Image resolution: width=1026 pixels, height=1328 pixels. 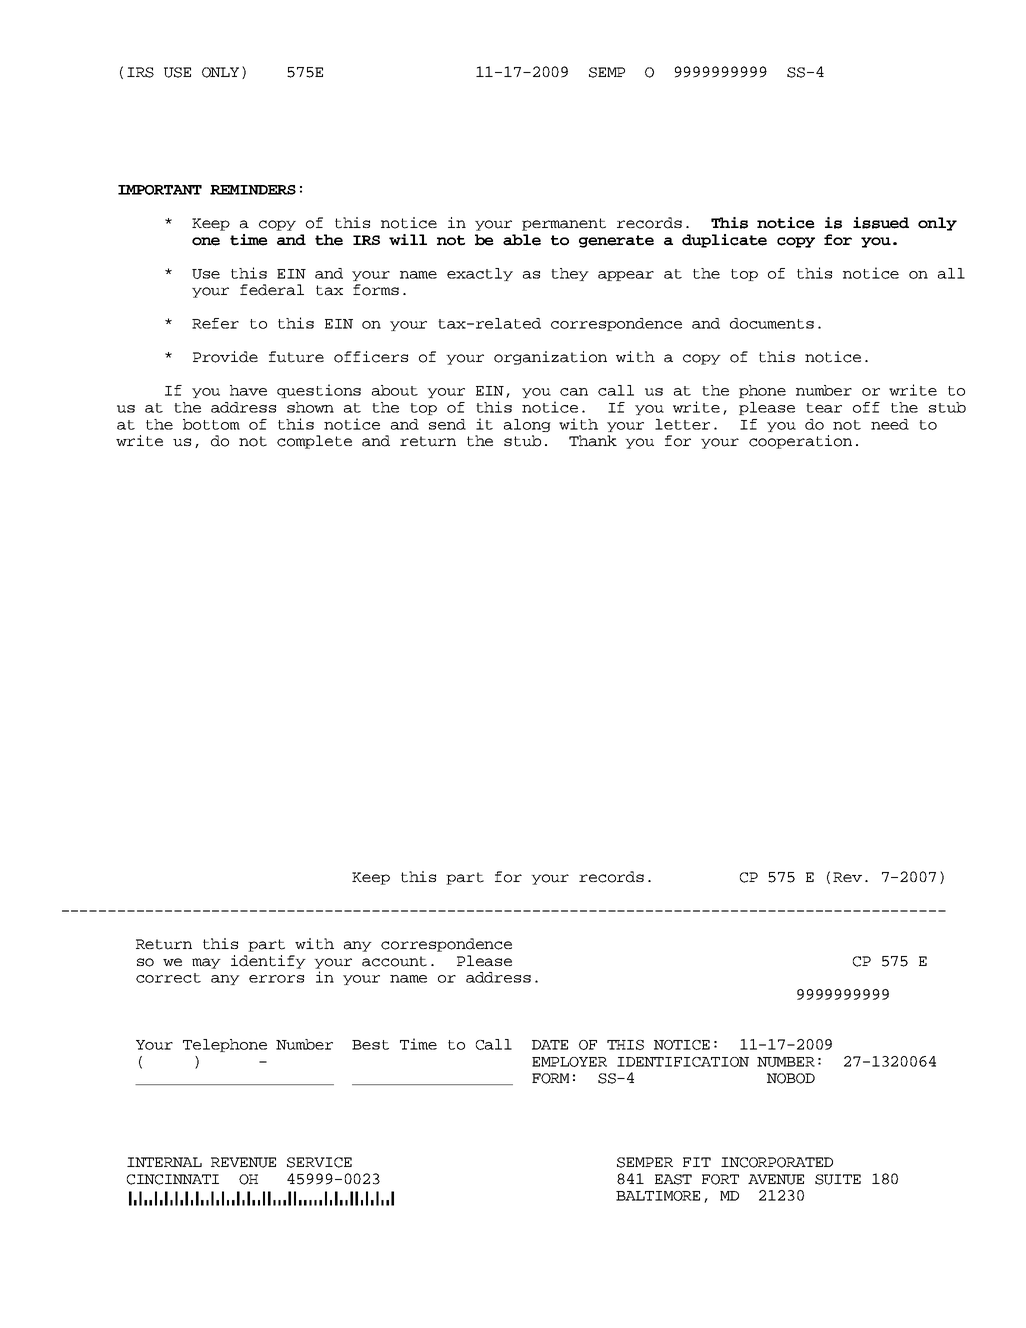 What do you see at coordinates (777, 1162) in the document?
I see `INCORPORATED` at bounding box center [777, 1162].
